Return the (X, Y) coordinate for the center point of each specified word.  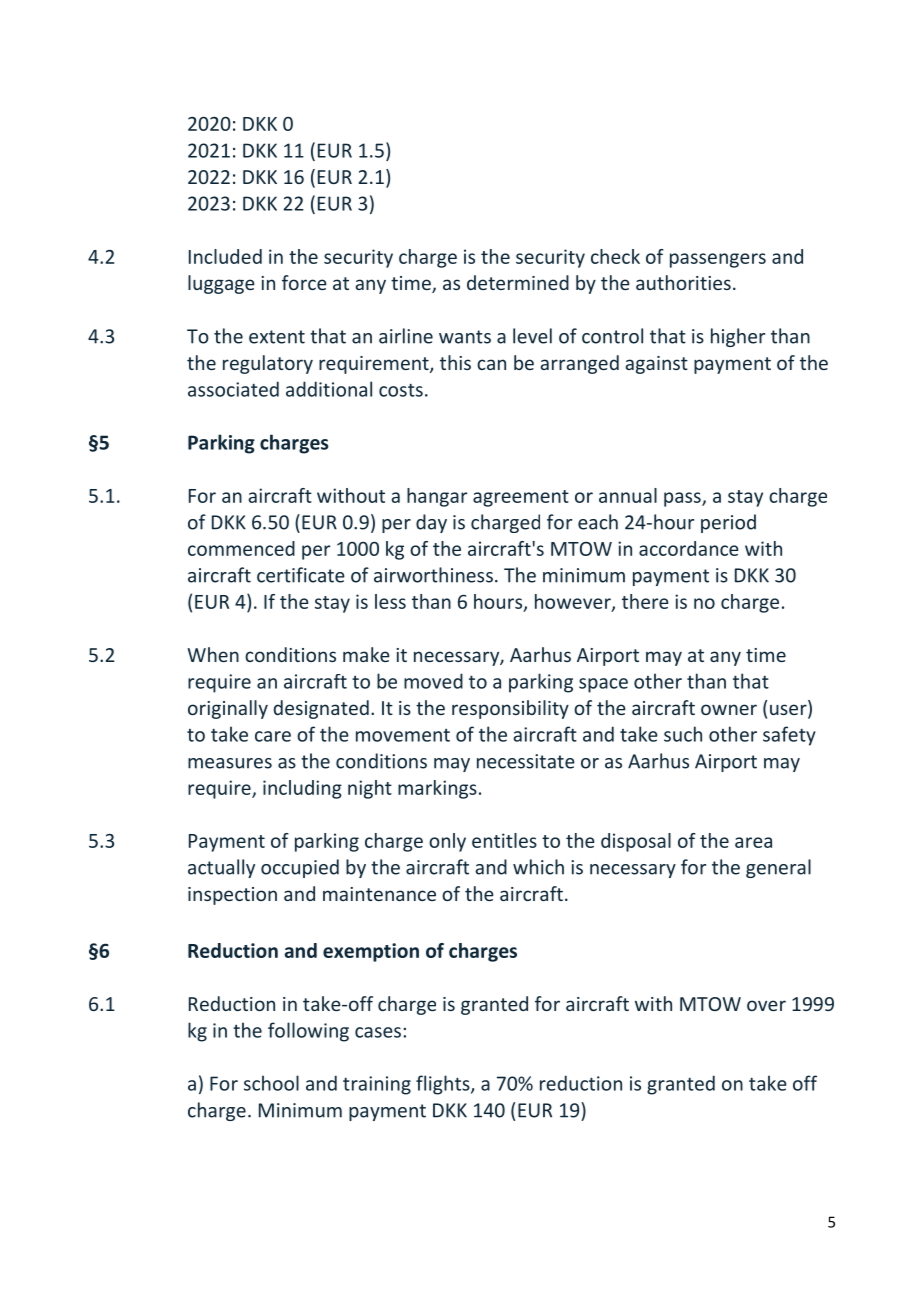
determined (518, 282)
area (753, 842)
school (271, 1083)
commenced (241, 548)
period (728, 523)
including (302, 789)
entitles (504, 840)
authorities (683, 282)
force (304, 282)
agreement (521, 498)
